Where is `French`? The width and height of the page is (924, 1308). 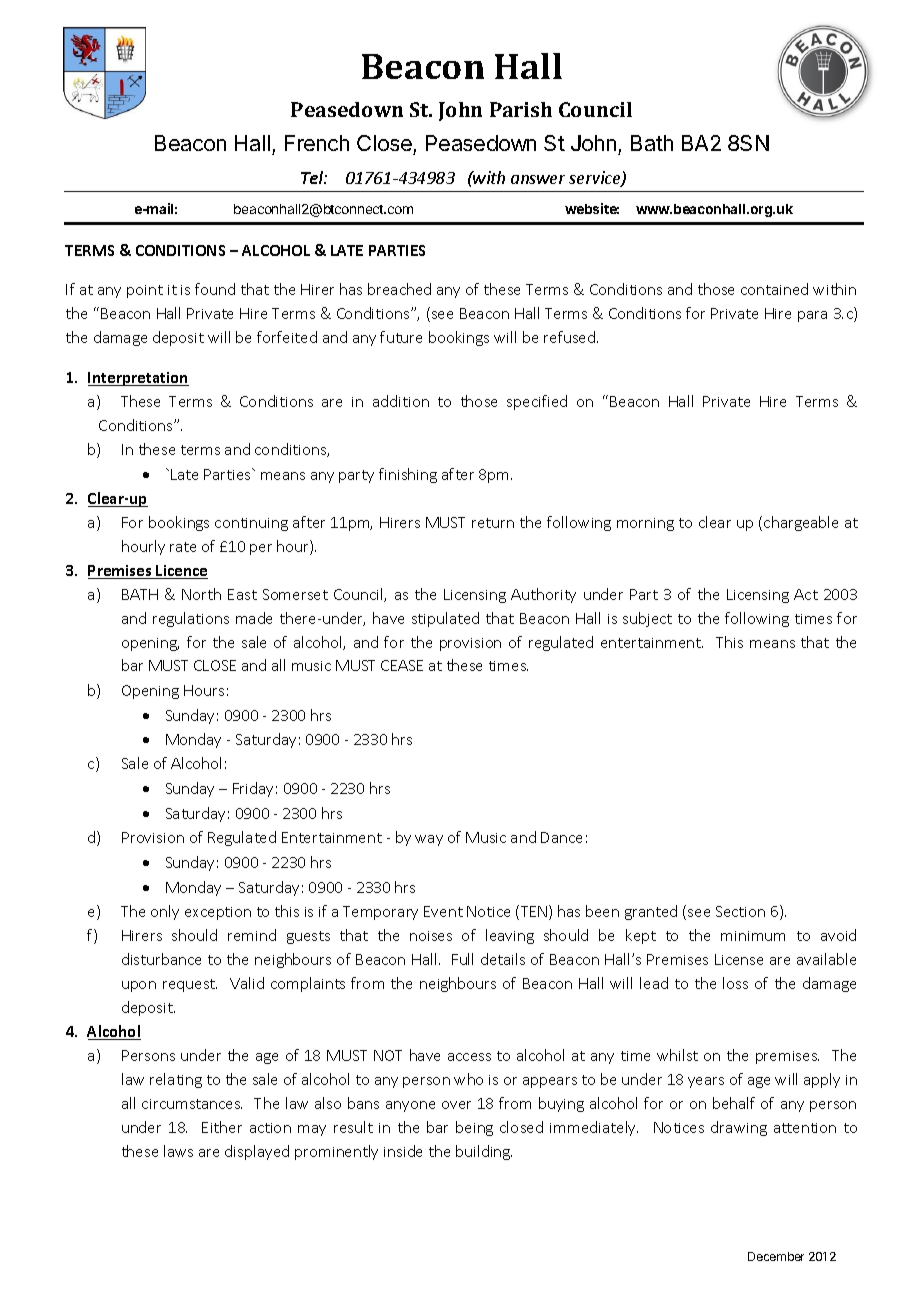 French is located at coordinates (317, 143).
